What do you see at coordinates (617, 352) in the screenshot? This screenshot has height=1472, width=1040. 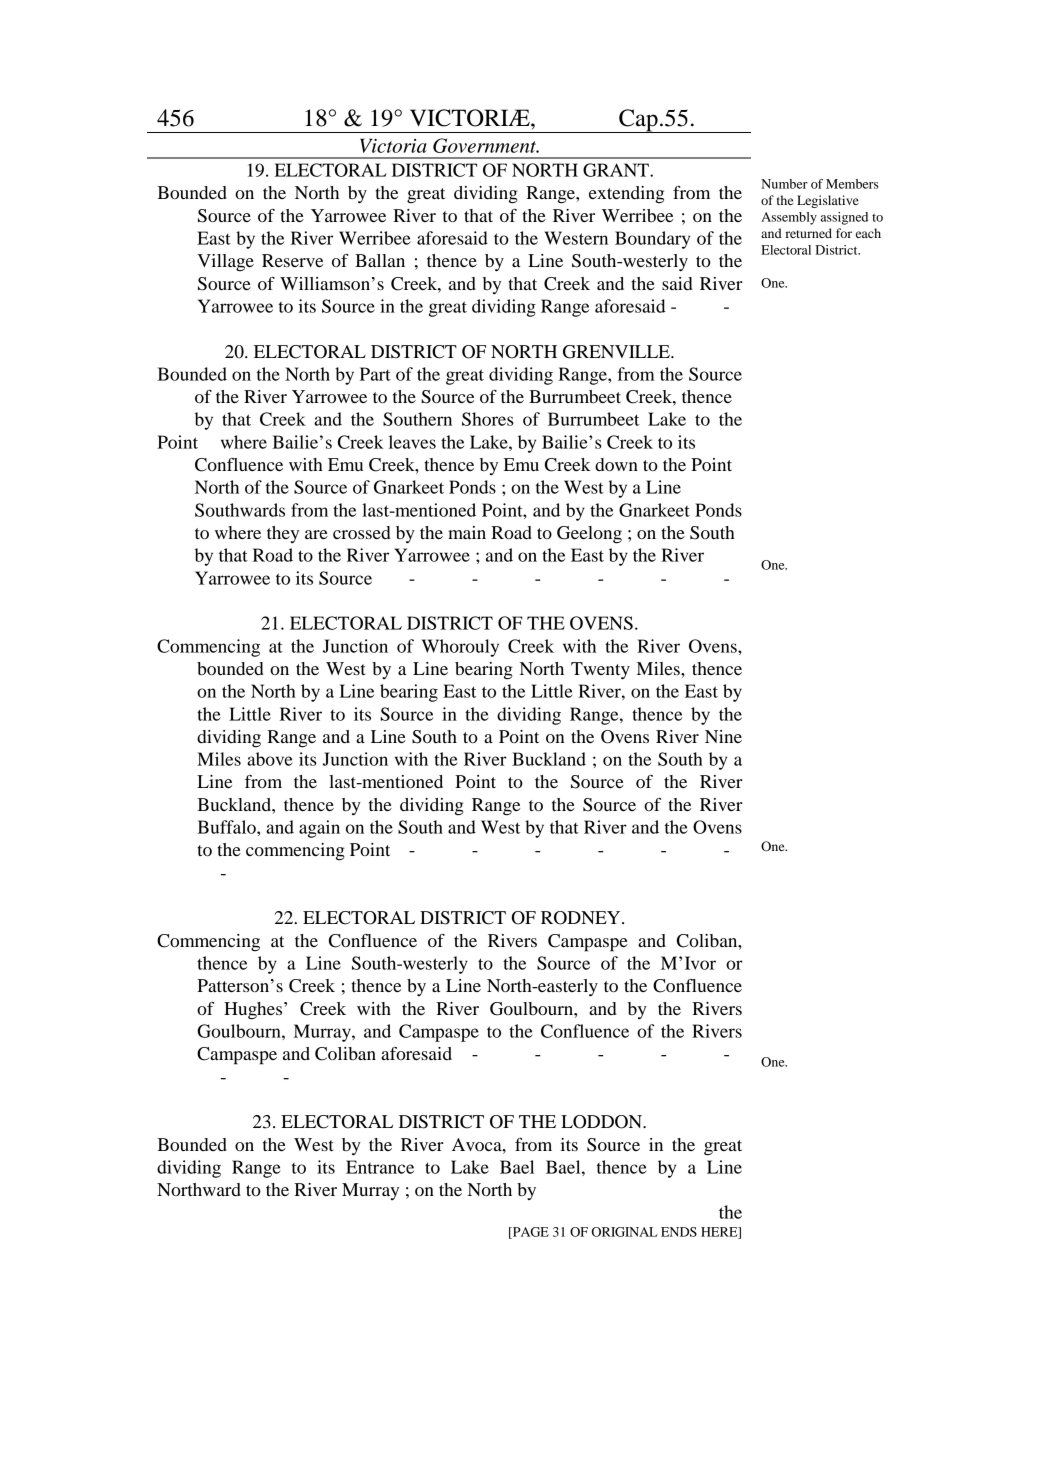 I see `GRENVILLE` at bounding box center [617, 352].
